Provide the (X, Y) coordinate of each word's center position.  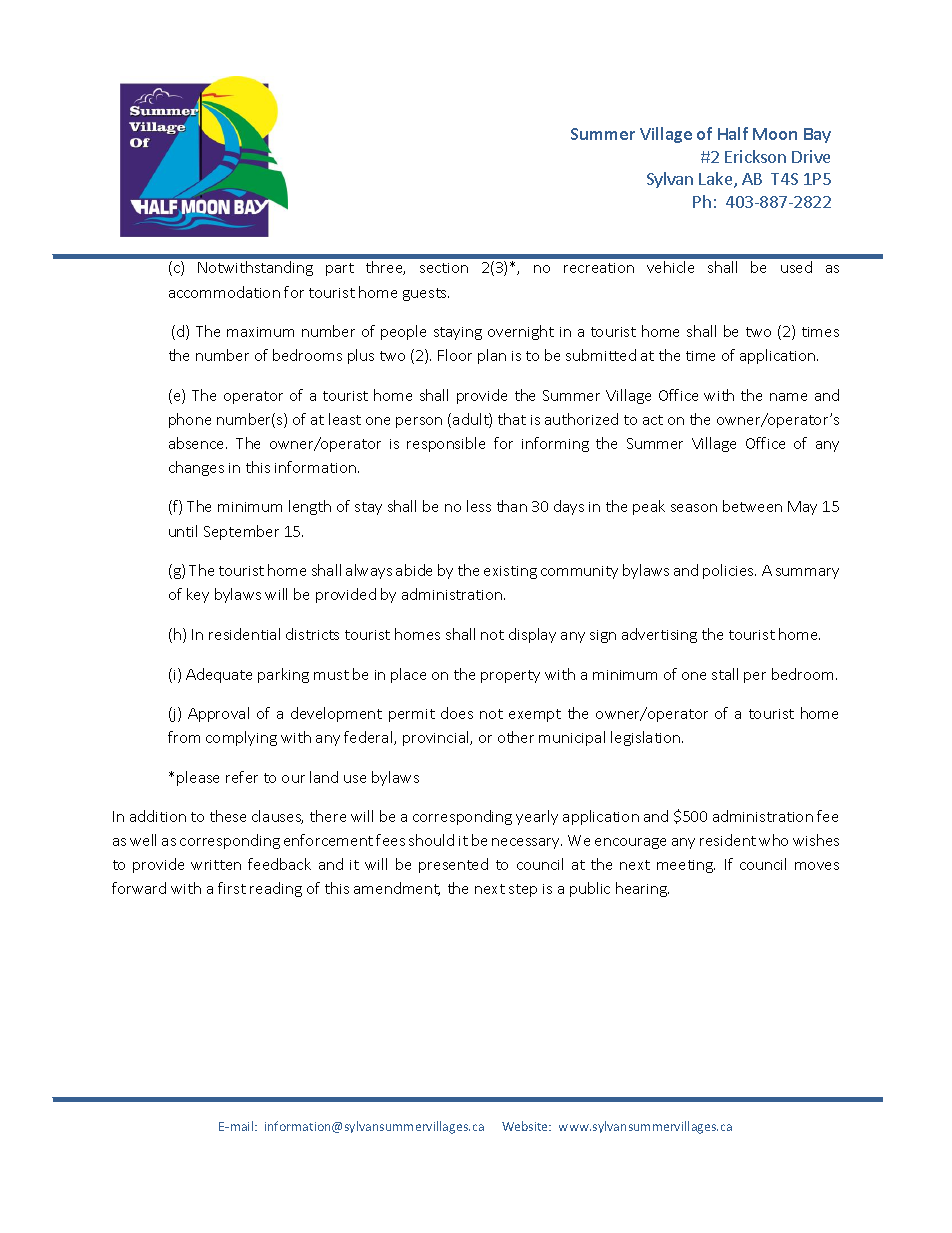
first (232, 888)
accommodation (224, 292)
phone (190, 420)
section (444, 268)
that (512, 419)
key (198, 595)
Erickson (755, 156)
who (773, 840)
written (216, 865)
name (788, 397)
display (532, 635)
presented (453, 865)
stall (725, 674)
